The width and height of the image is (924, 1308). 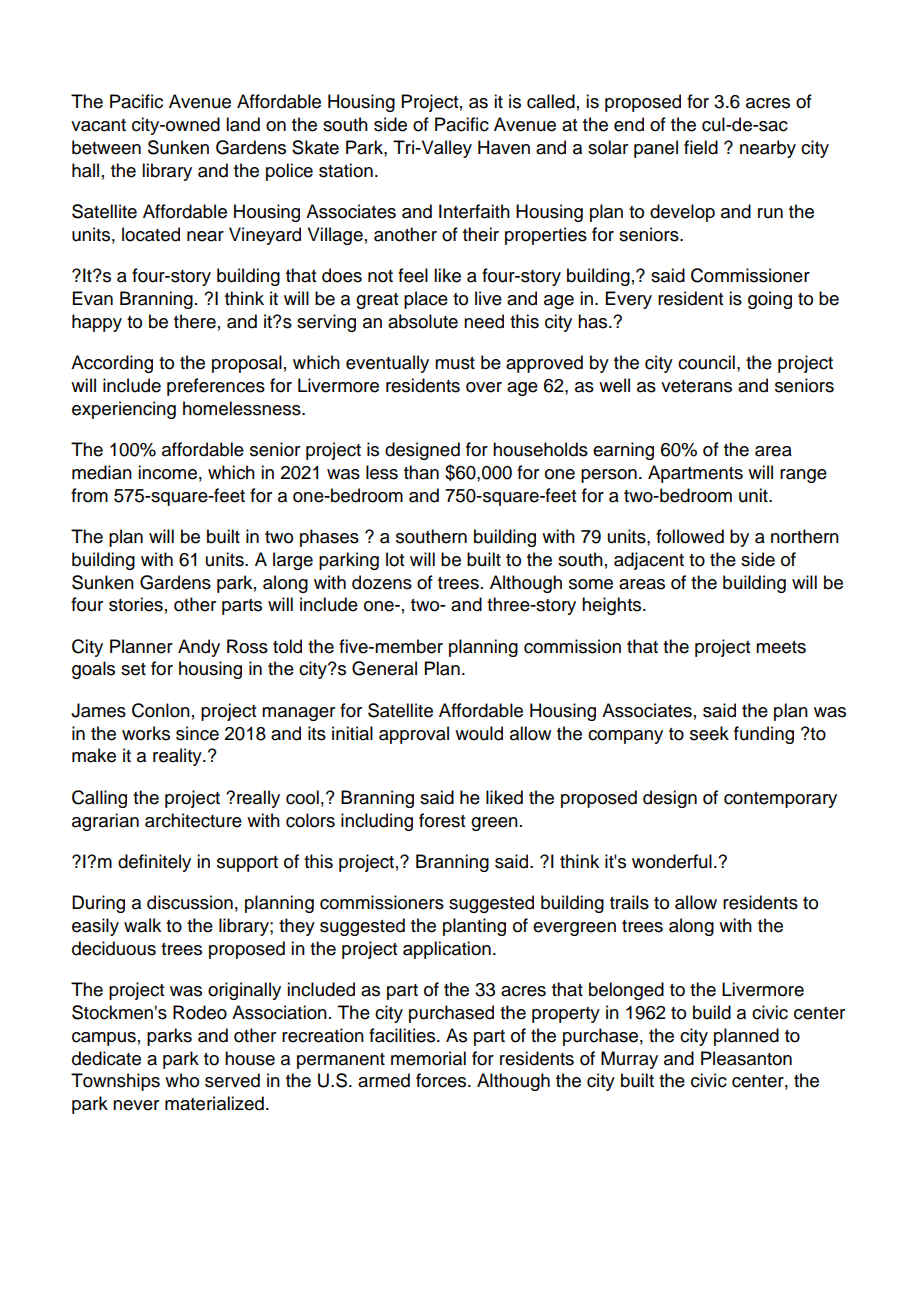 What do you see at coordinates (136, 604) in the image?
I see `stories` at bounding box center [136, 604].
